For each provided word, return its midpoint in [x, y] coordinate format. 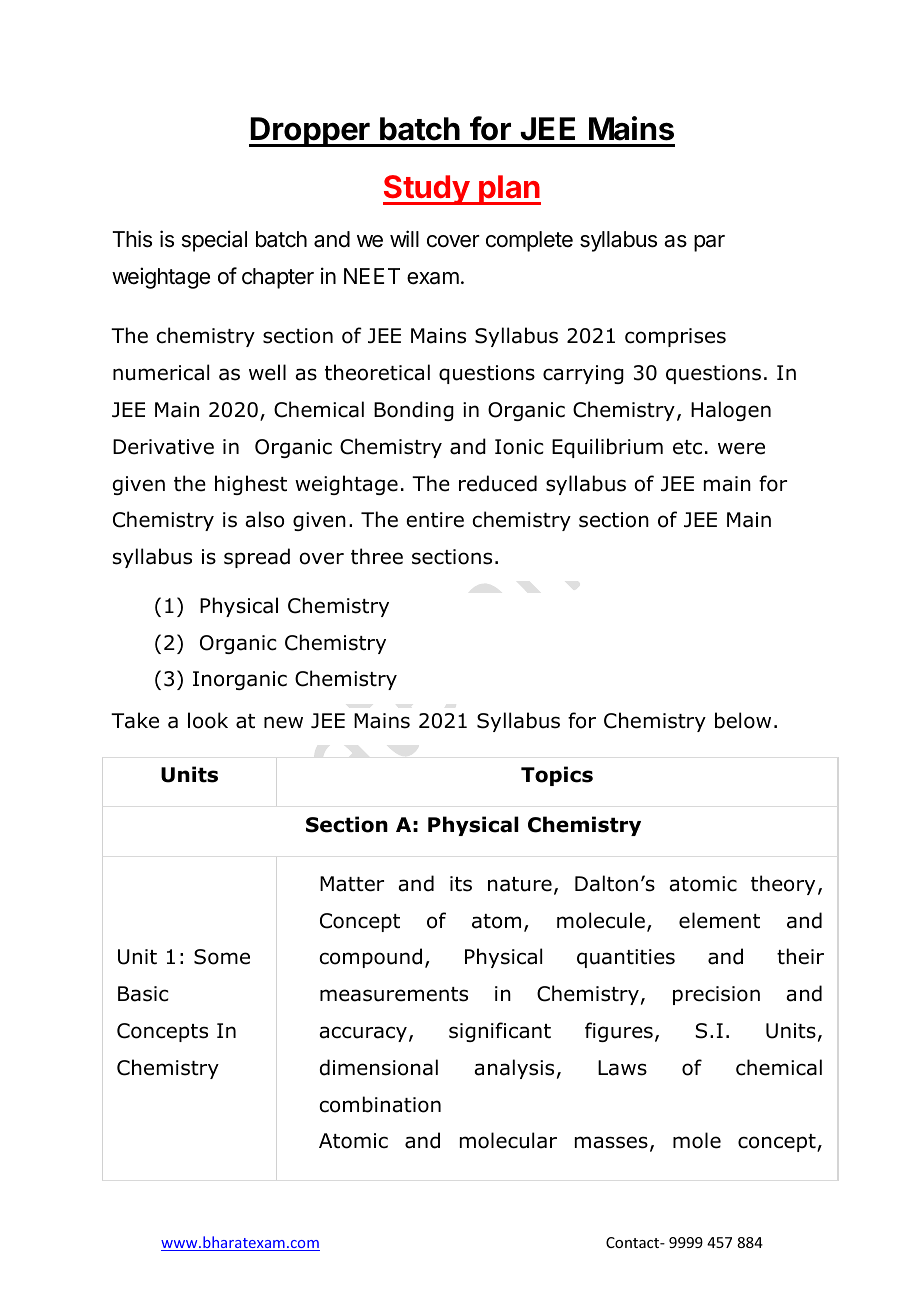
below [743, 720]
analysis [514, 1069]
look [208, 720]
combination [380, 1104]
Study [427, 190]
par [709, 243]
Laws [622, 1068]
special [214, 241]
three [377, 556]
